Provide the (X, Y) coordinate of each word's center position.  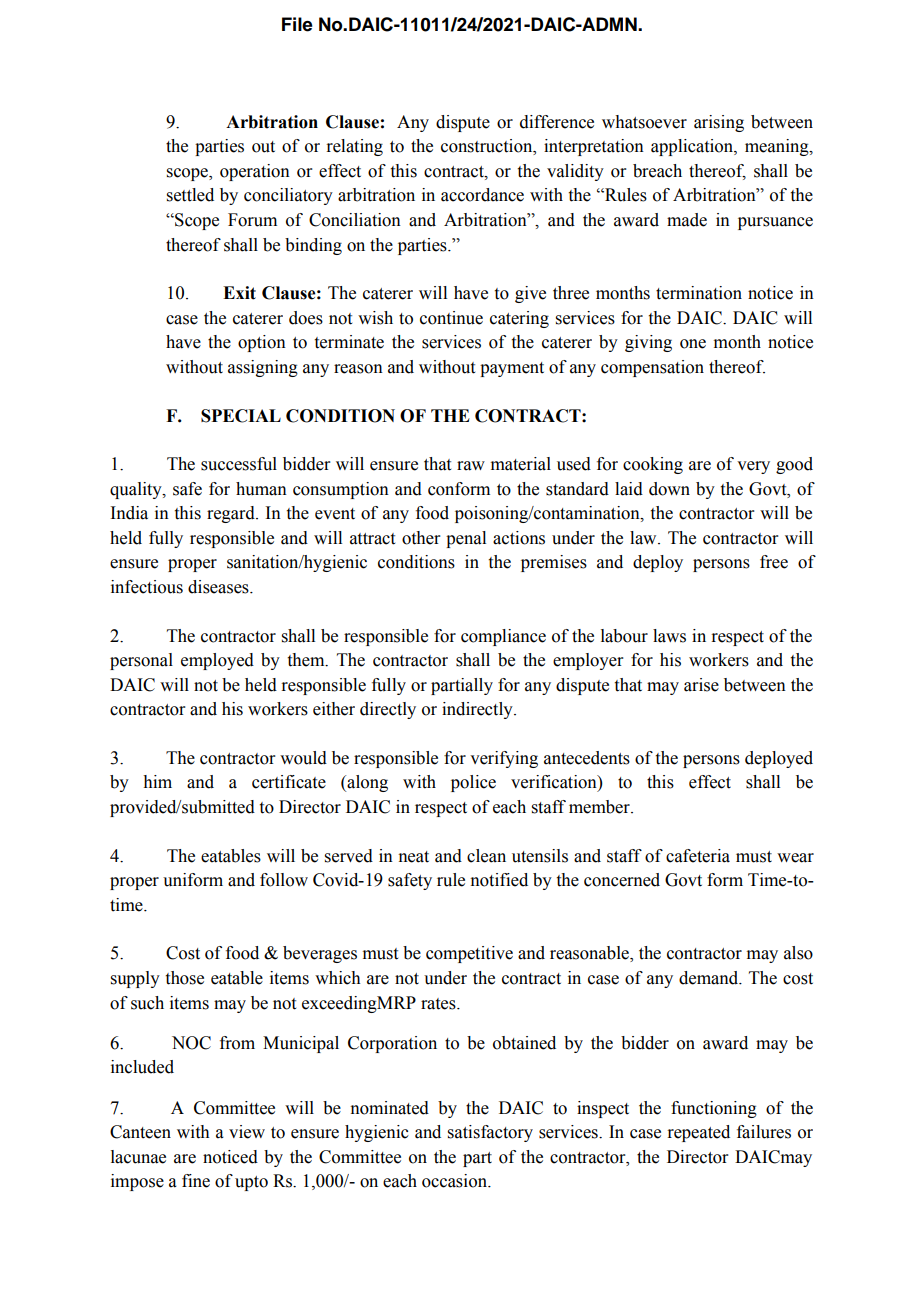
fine (196, 1181)
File (297, 24)
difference (557, 122)
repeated (698, 1133)
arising (719, 123)
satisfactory (490, 1133)
